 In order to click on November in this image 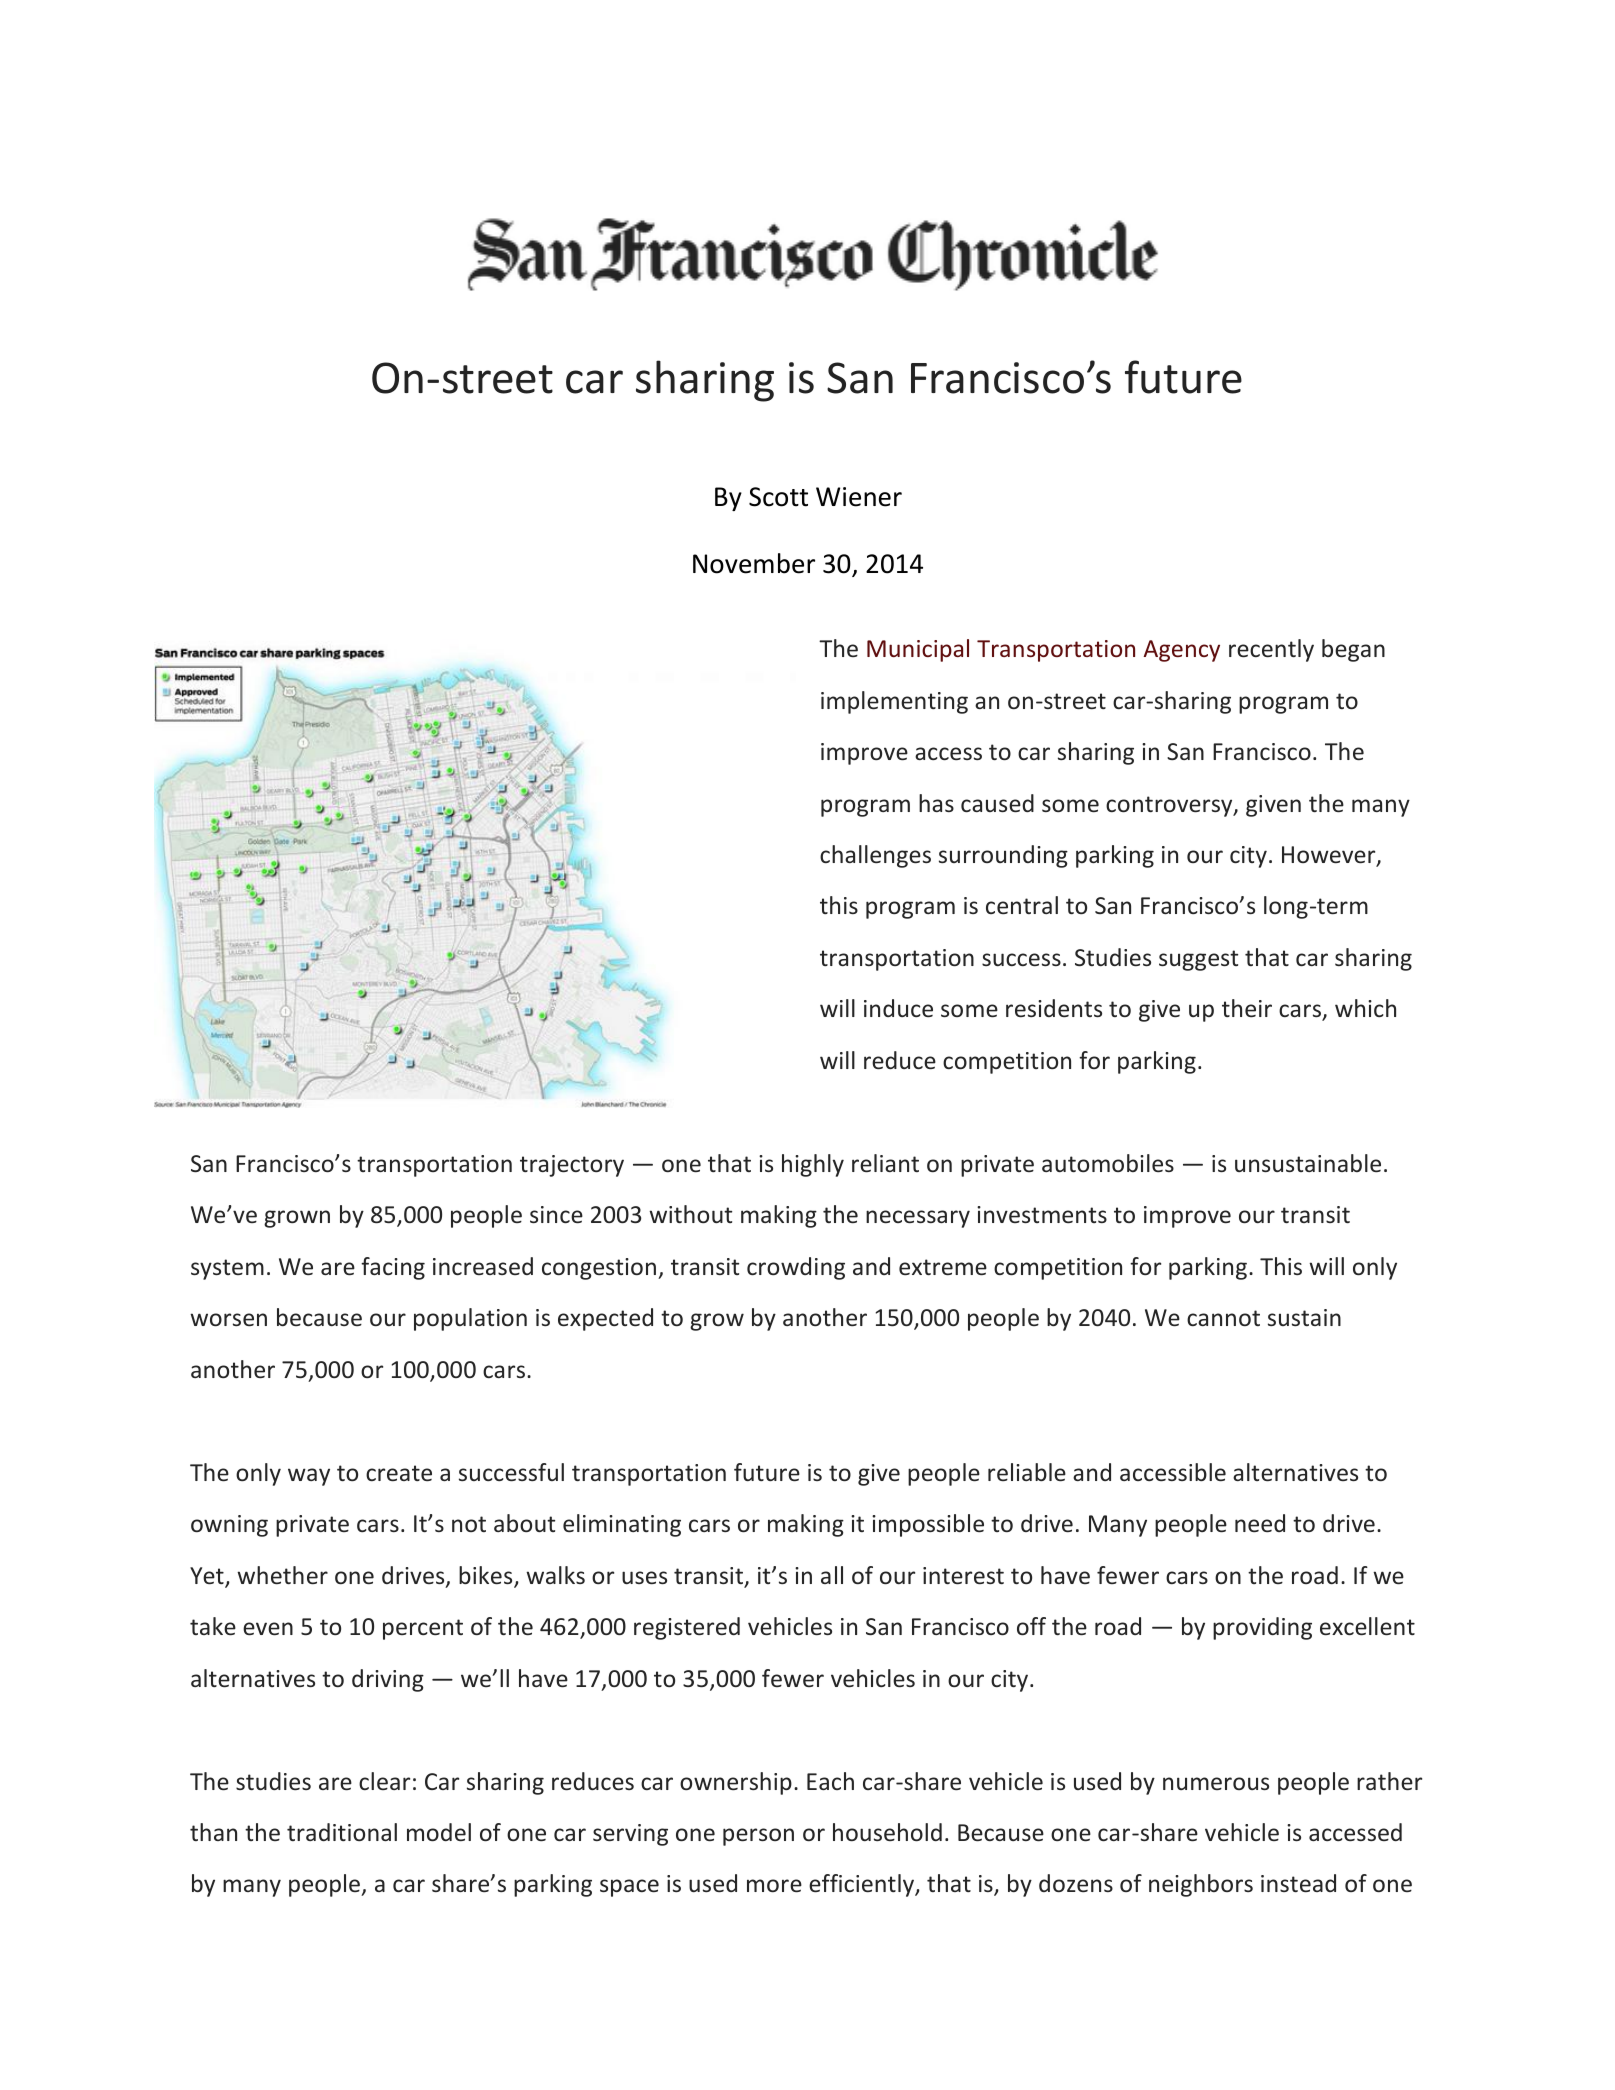, I will do `click(754, 563)`.
